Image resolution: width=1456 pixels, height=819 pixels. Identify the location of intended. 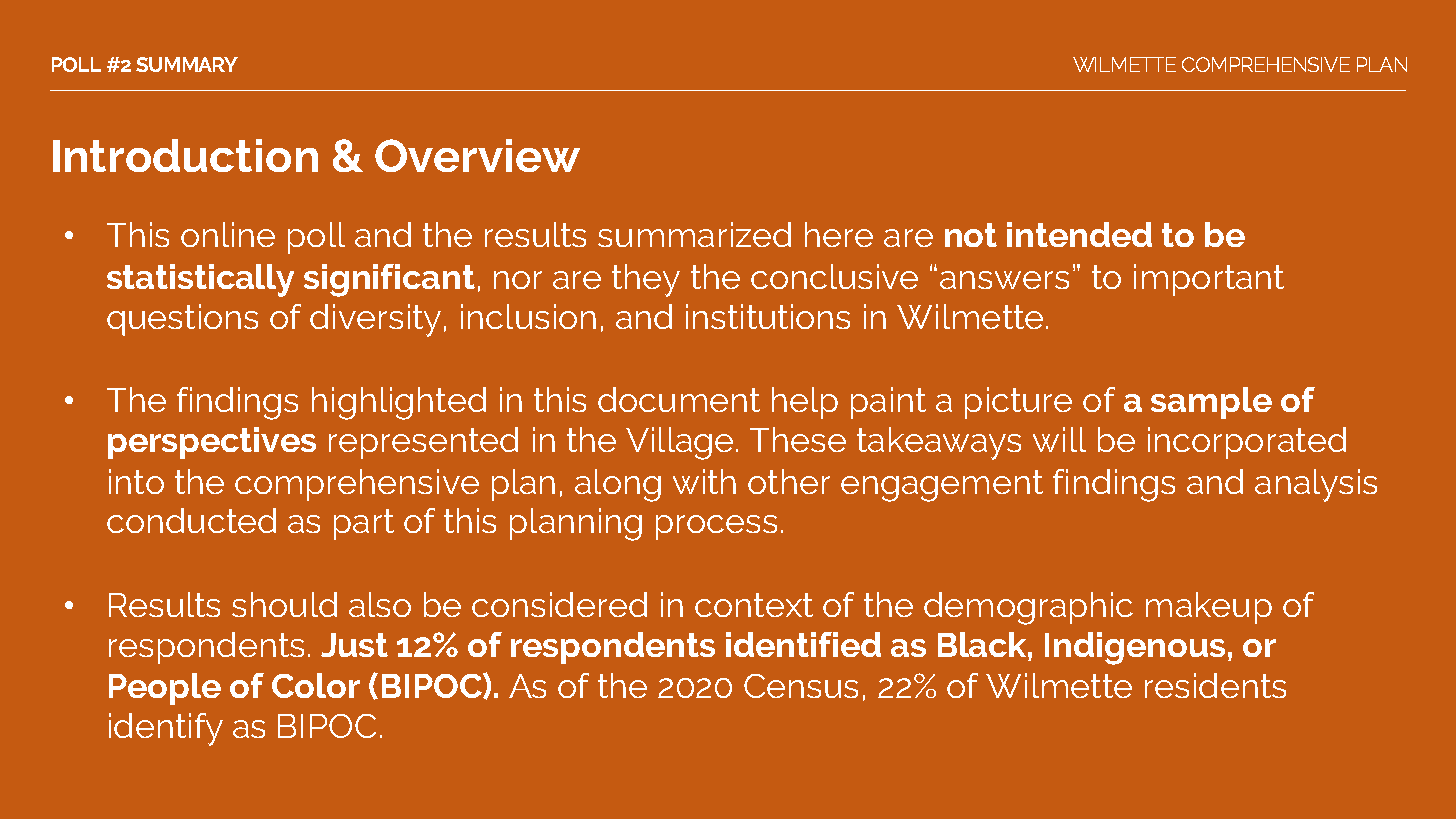
(1079, 234).
